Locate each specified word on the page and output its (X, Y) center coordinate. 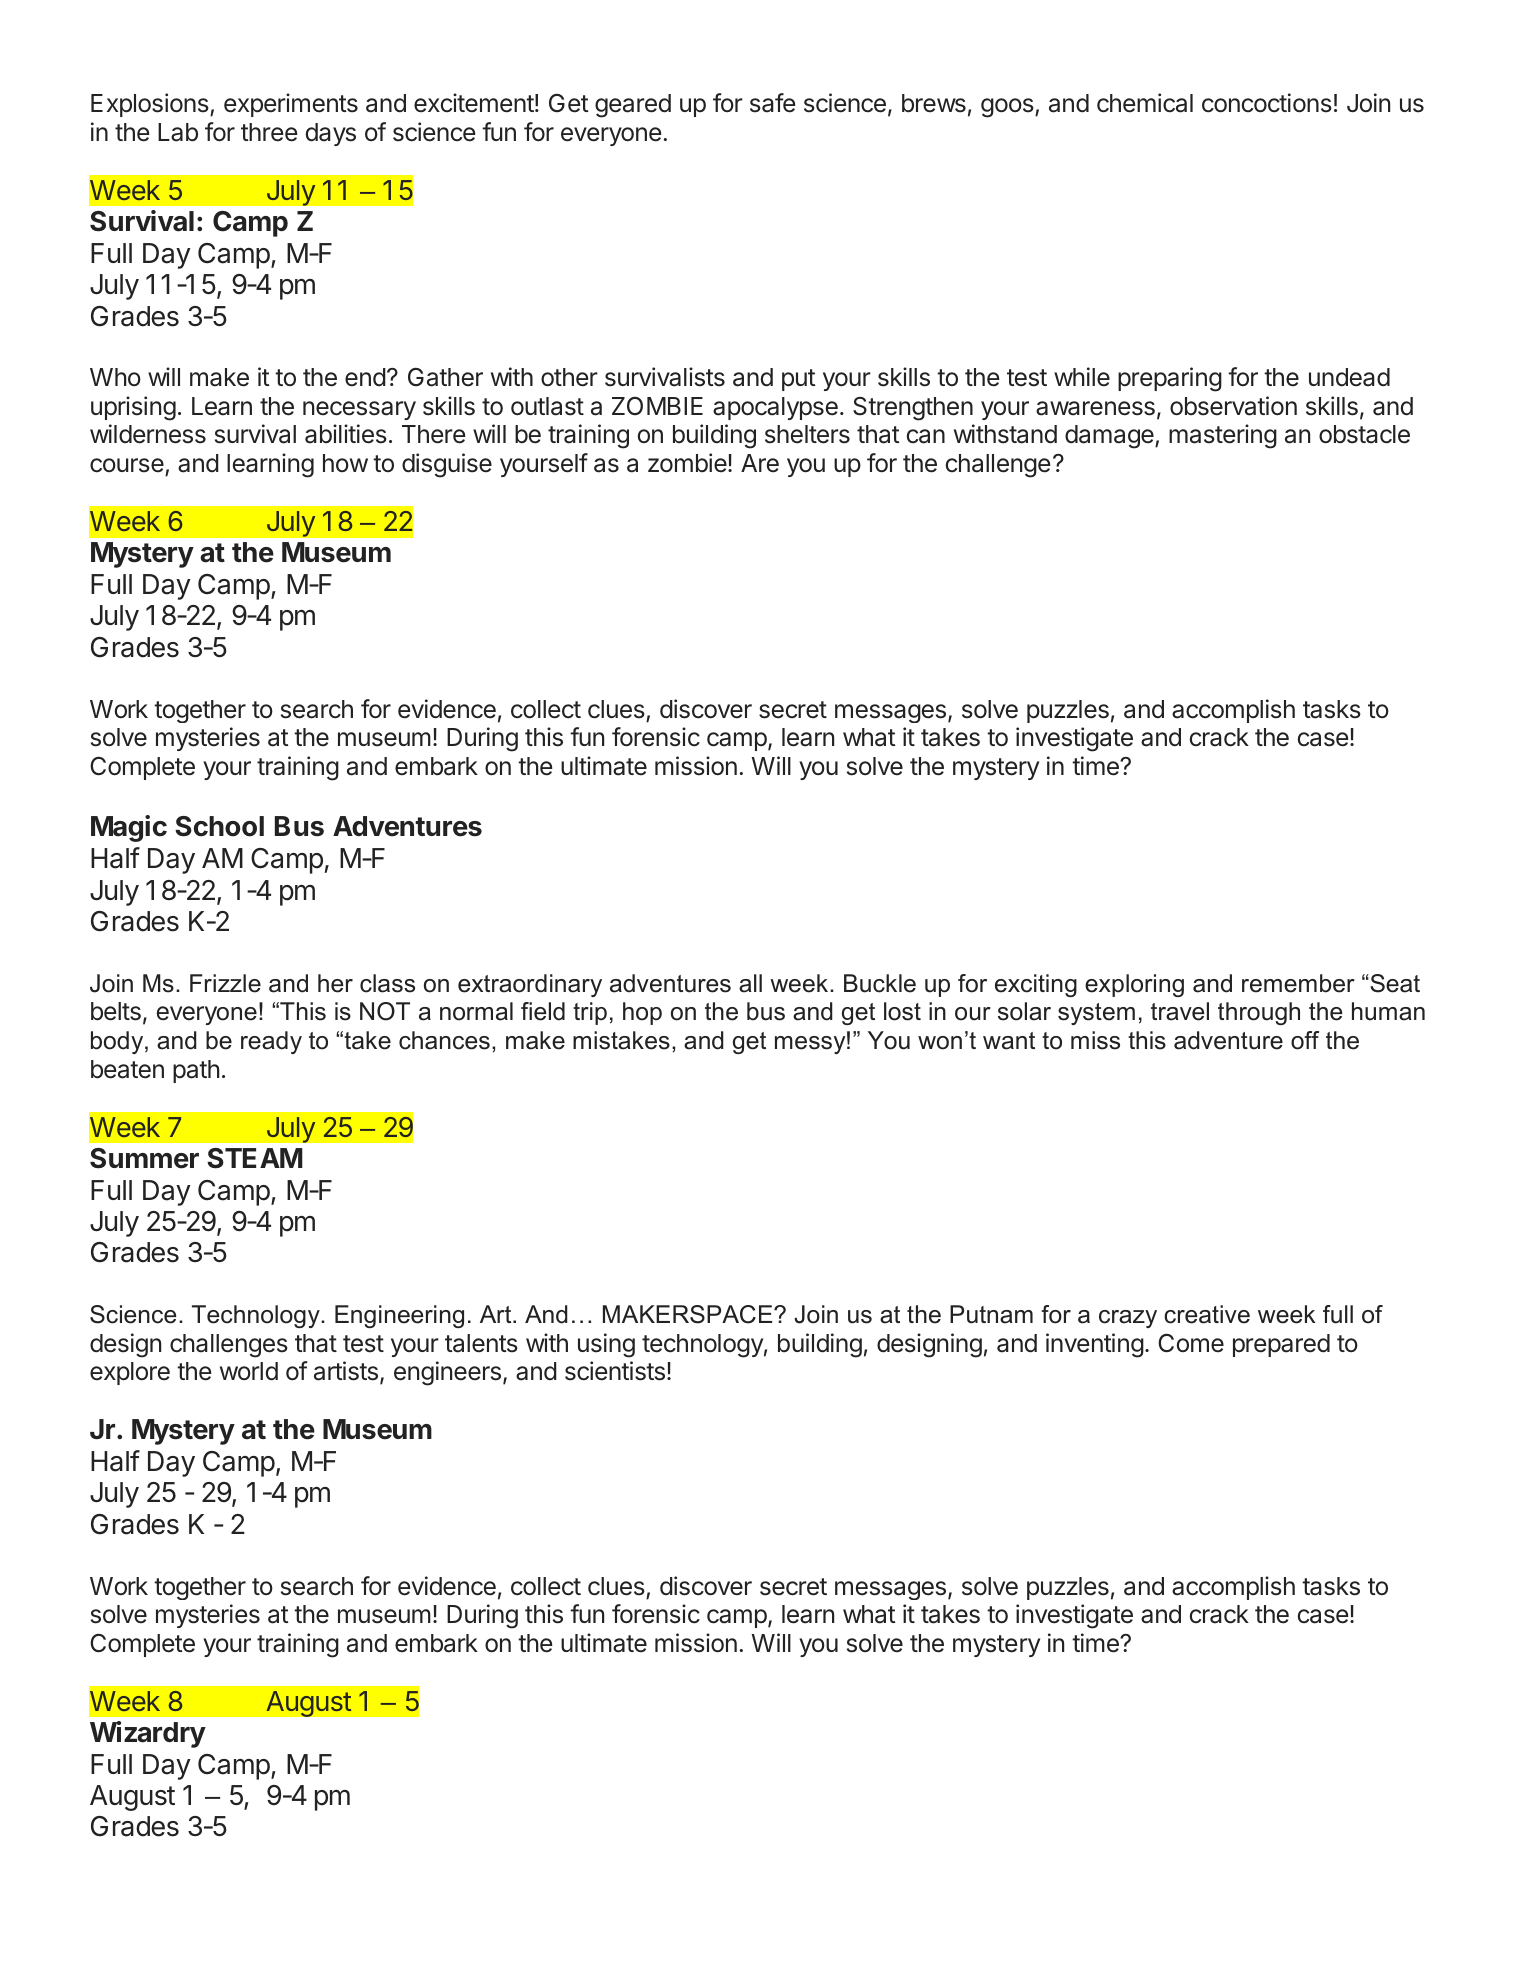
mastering (1223, 436)
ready (271, 1042)
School (219, 826)
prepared (1281, 1345)
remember (1298, 983)
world (249, 1371)
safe (772, 103)
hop (642, 1013)
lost (902, 1011)
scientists (615, 1371)
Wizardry (148, 1734)
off (1305, 1040)
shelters (807, 434)
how (345, 463)
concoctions (1267, 103)
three (269, 132)
